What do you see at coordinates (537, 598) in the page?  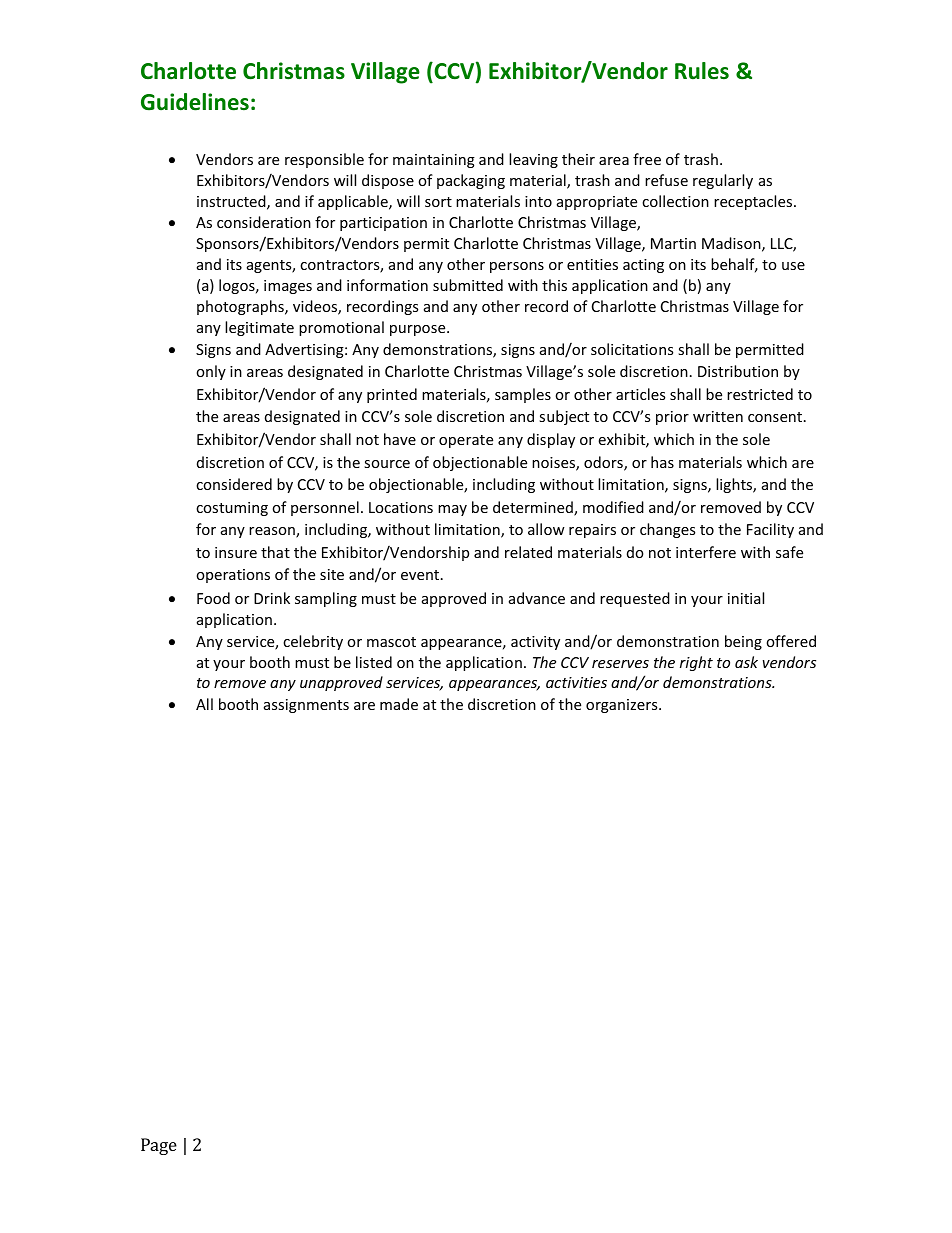 I see `advance` at bounding box center [537, 598].
